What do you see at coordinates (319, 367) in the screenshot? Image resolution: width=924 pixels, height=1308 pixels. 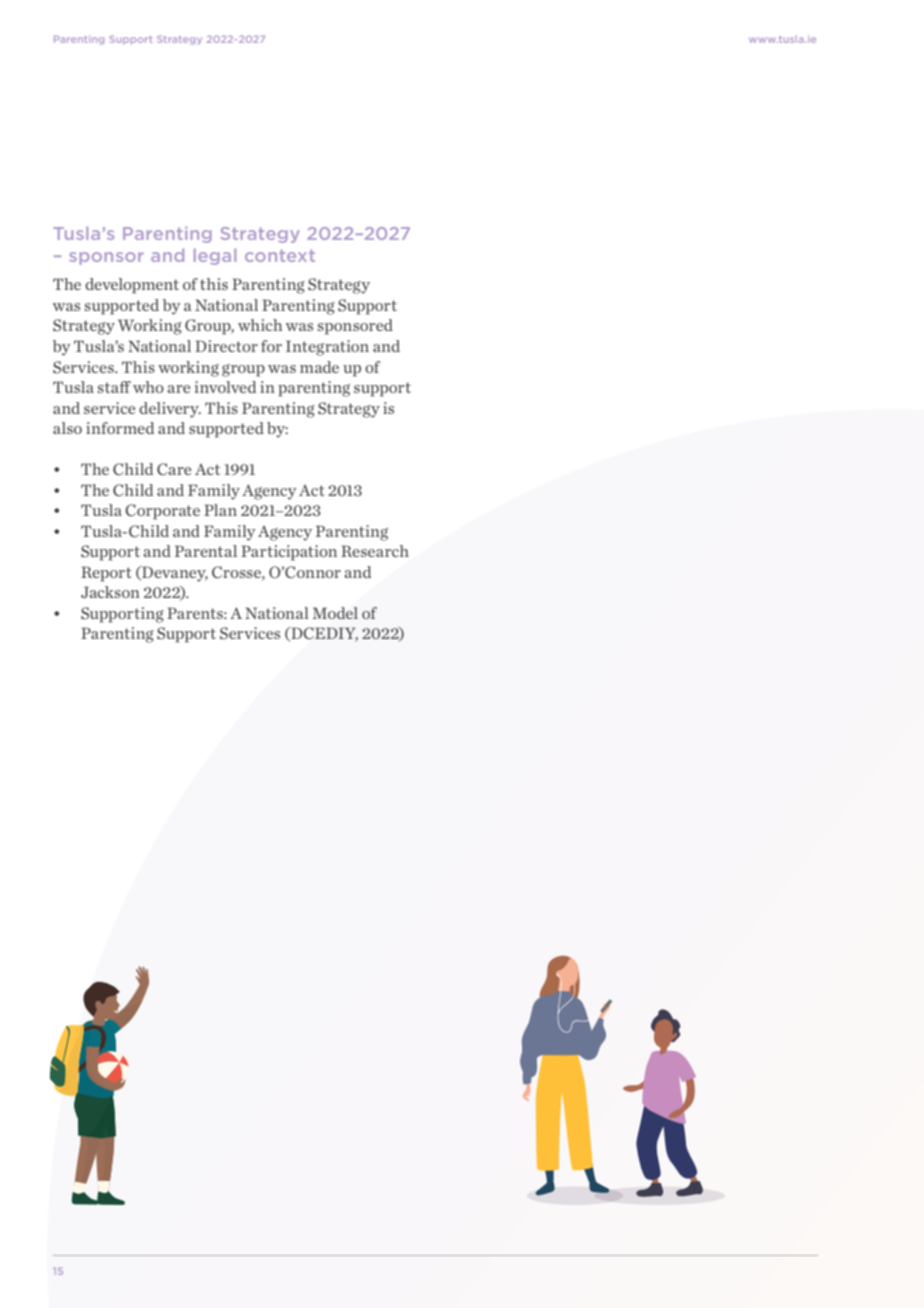 I see `made` at bounding box center [319, 367].
